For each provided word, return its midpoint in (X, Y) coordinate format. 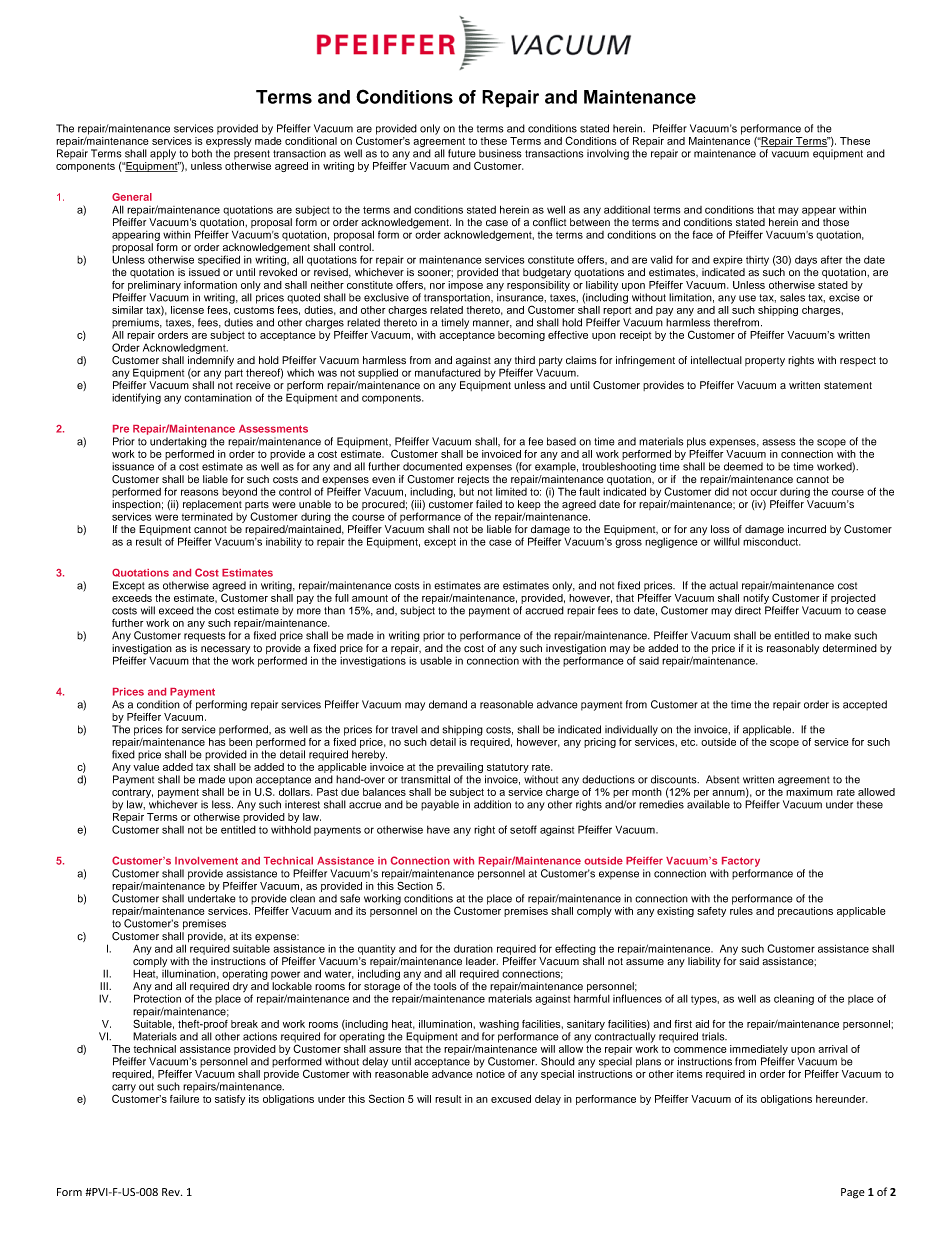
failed (489, 504)
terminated (207, 517)
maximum (809, 792)
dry (240, 987)
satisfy (230, 1100)
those (836, 222)
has (217, 740)
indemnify (211, 362)
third (525, 360)
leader (482, 961)
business (500, 153)
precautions (805, 912)
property (765, 361)
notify (756, 597)
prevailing (460, 769)
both (202, 153)
